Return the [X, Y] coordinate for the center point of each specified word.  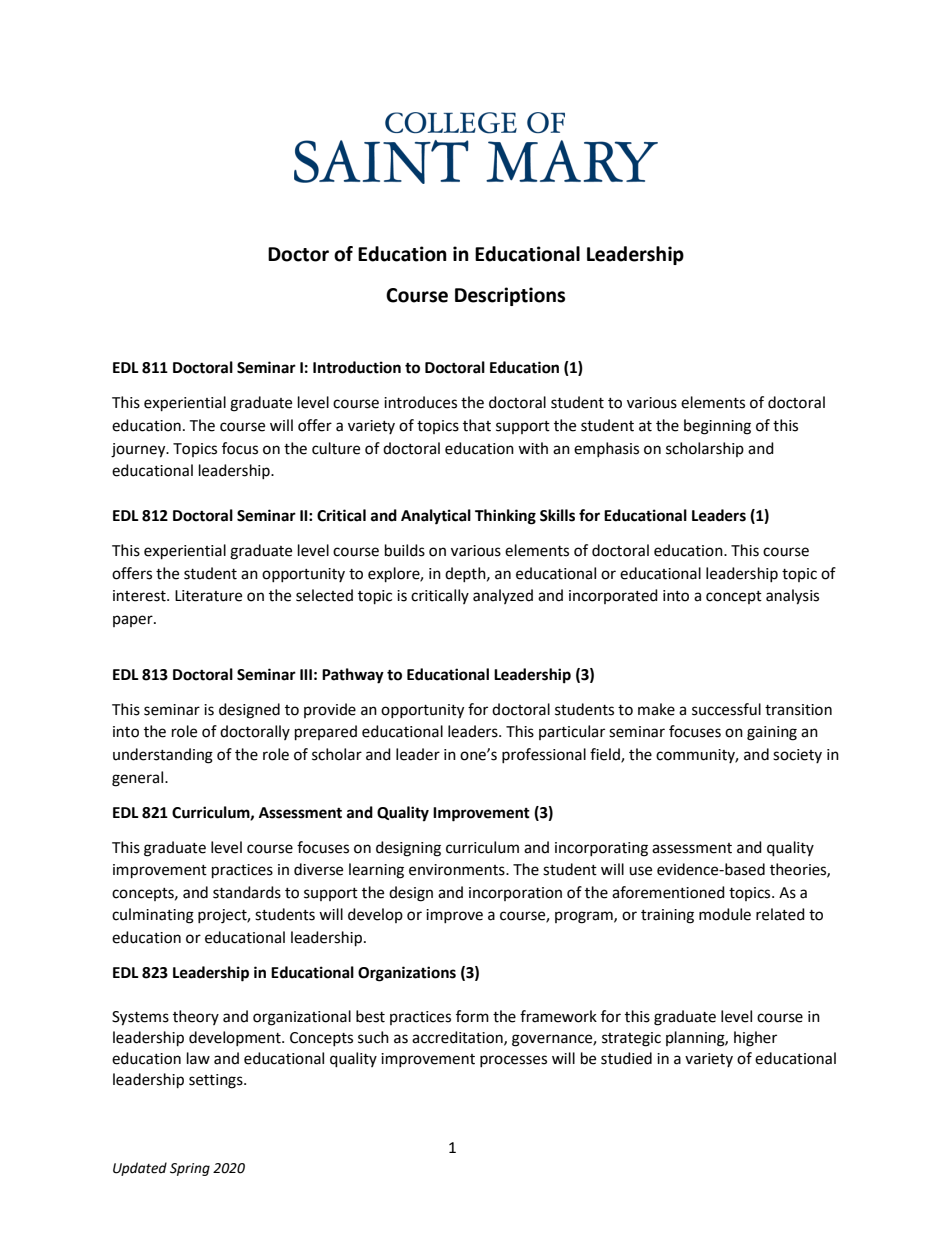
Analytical [436, 517]
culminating [153, 916]
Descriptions [510, 296]
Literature [208, 596]
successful [726, 709]
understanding [163, 756]
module [725, 914]
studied [626, 1058]
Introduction [357, 367]
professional [544, 755]
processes [513, 1061]
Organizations [407, 974]
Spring [190, 1169]
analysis [792, 597]
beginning [717, 427]
